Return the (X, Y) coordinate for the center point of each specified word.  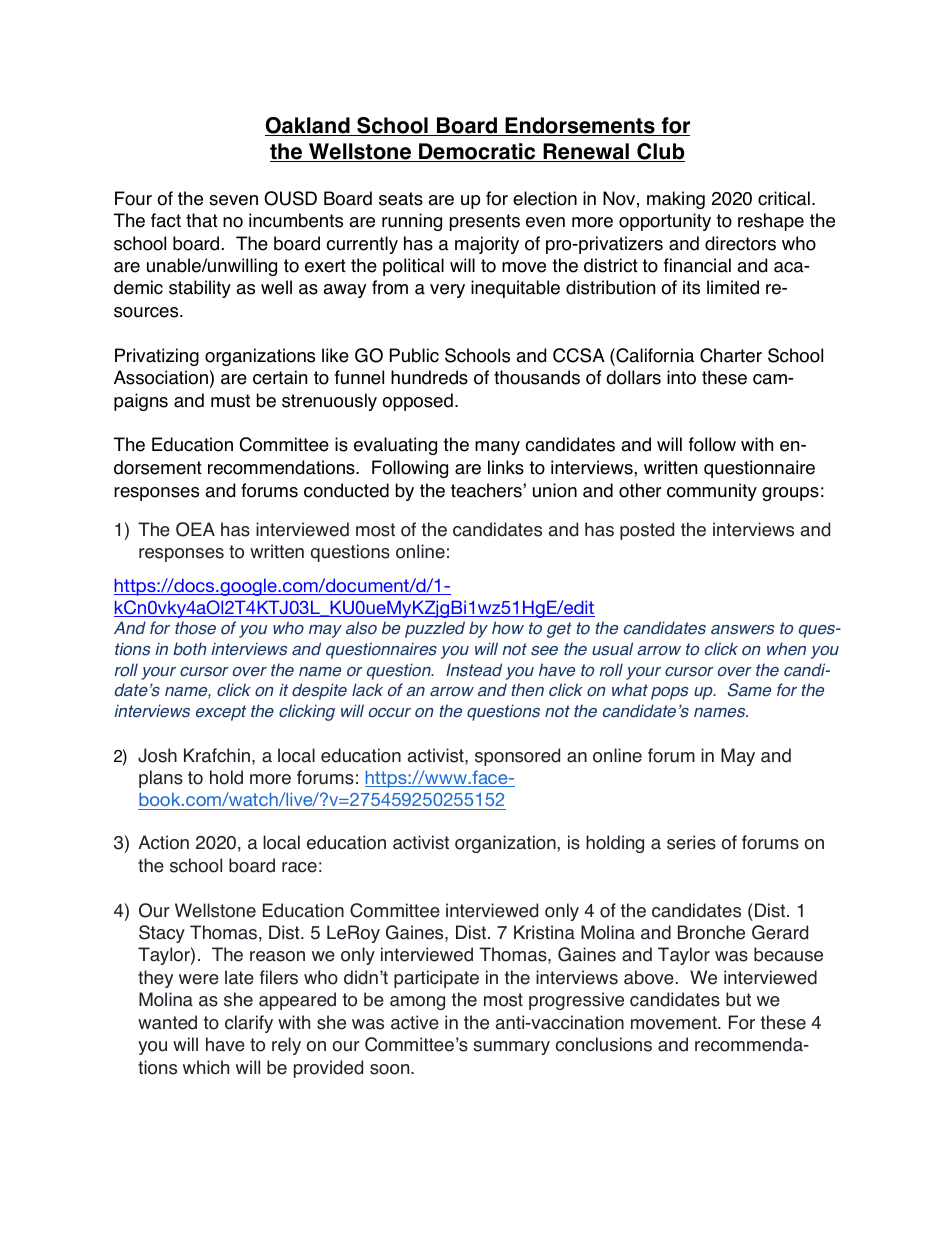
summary (511, 1048)
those (195, 628)
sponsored (517, 757)
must (230, 401)
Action (163, 842)
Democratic (477, 152)
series (691, 842)
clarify (249, 1024)
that (202, 220)
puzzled (435, 629)
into (681, 377)
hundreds (429, 377)
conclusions (604, 1044)
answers (742, 630)
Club (660, 152)
